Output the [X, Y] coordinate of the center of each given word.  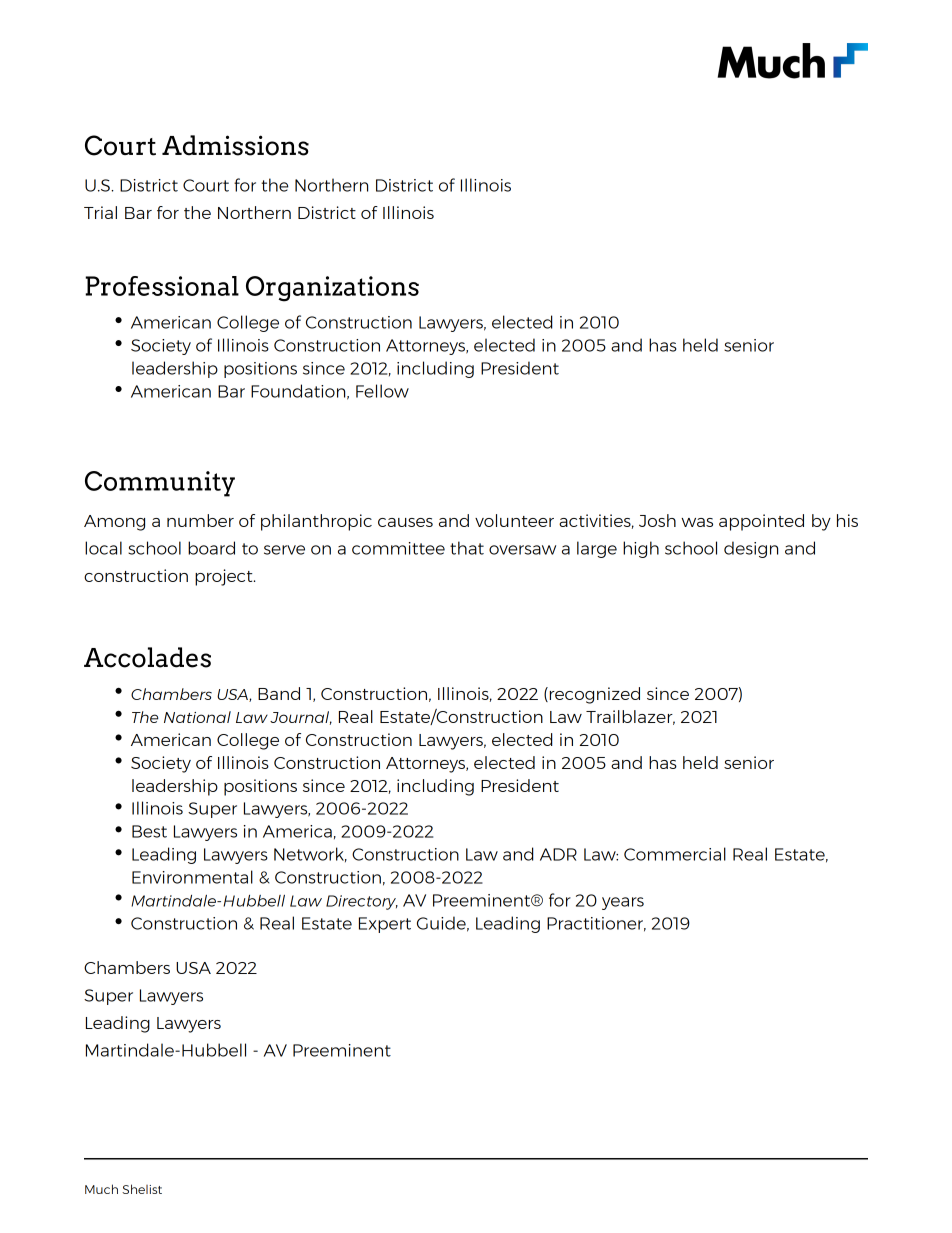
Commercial [675, 854]
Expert [385, 925]
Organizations [332, 289]
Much [101, 1189]
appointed [761, 522]
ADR [558, 854]
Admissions [235, 145]
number [200, 520]
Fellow [382, 391]
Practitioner [596, 924]
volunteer [514, 520]
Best [149, 831]
